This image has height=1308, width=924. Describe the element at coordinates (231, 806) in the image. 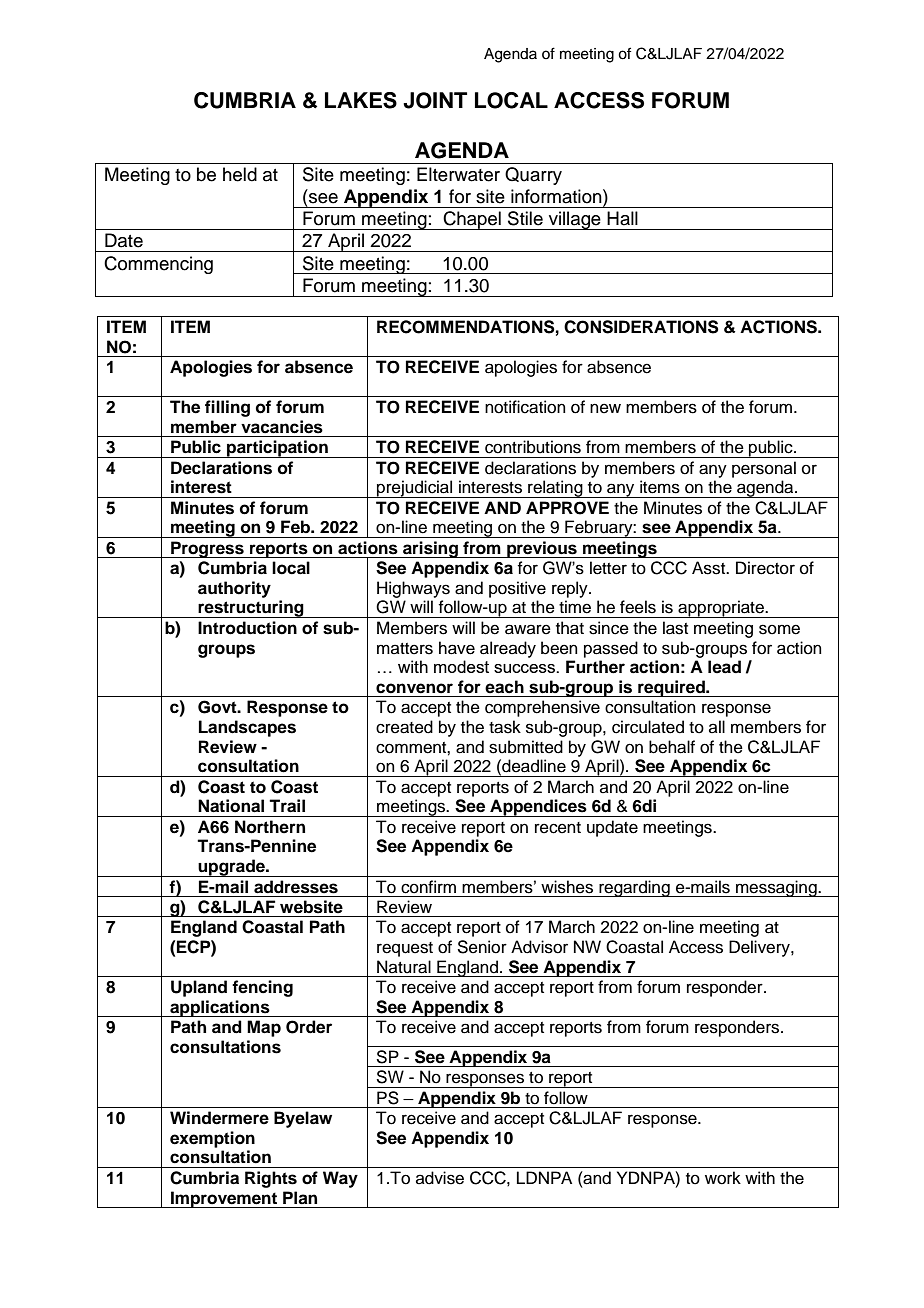

I see `National` at that location.
